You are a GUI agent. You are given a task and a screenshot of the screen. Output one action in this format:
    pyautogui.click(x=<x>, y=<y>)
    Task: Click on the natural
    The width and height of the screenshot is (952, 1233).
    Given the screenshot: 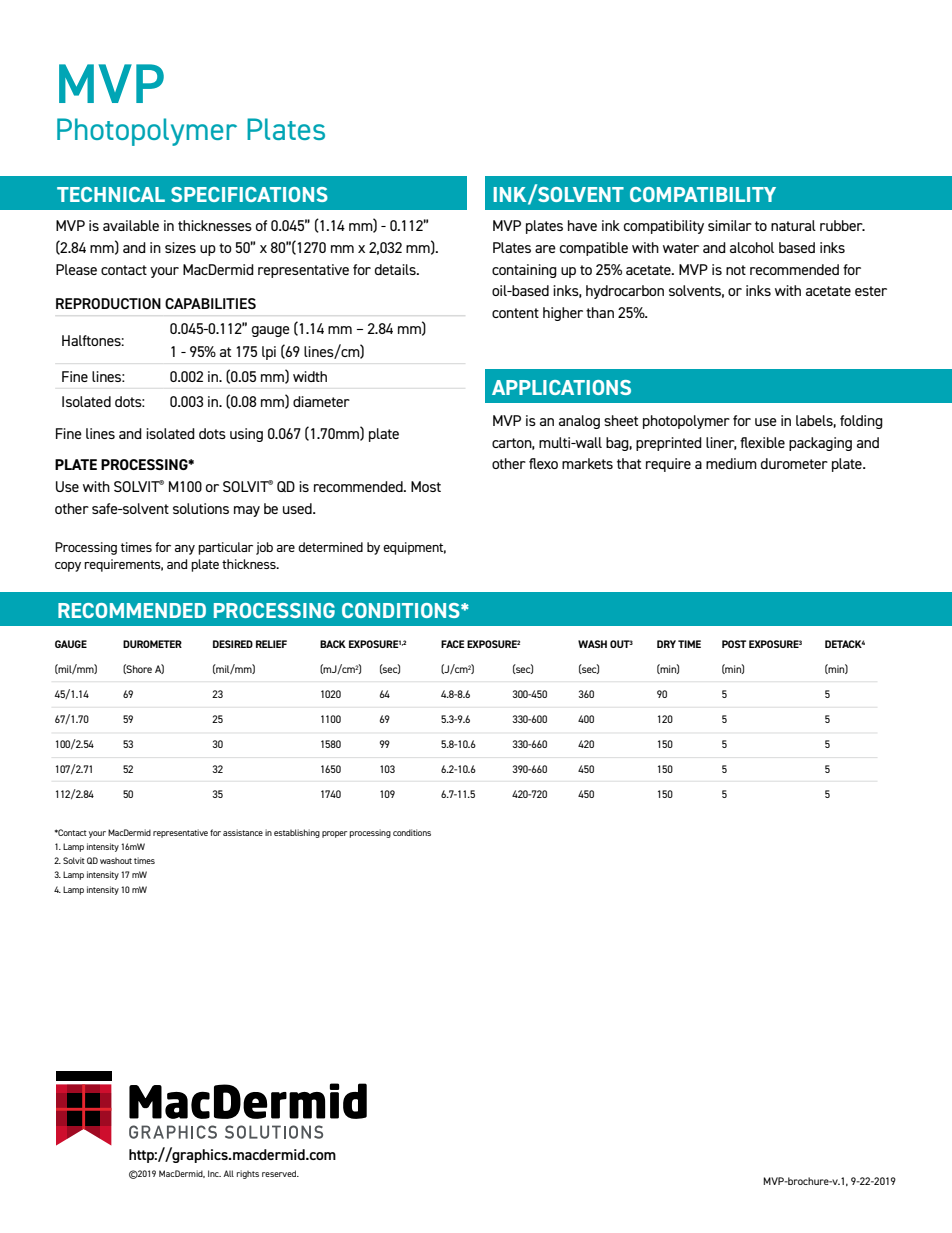 What is the action you would take?
    pyautogui.click(x=793, y=225)
